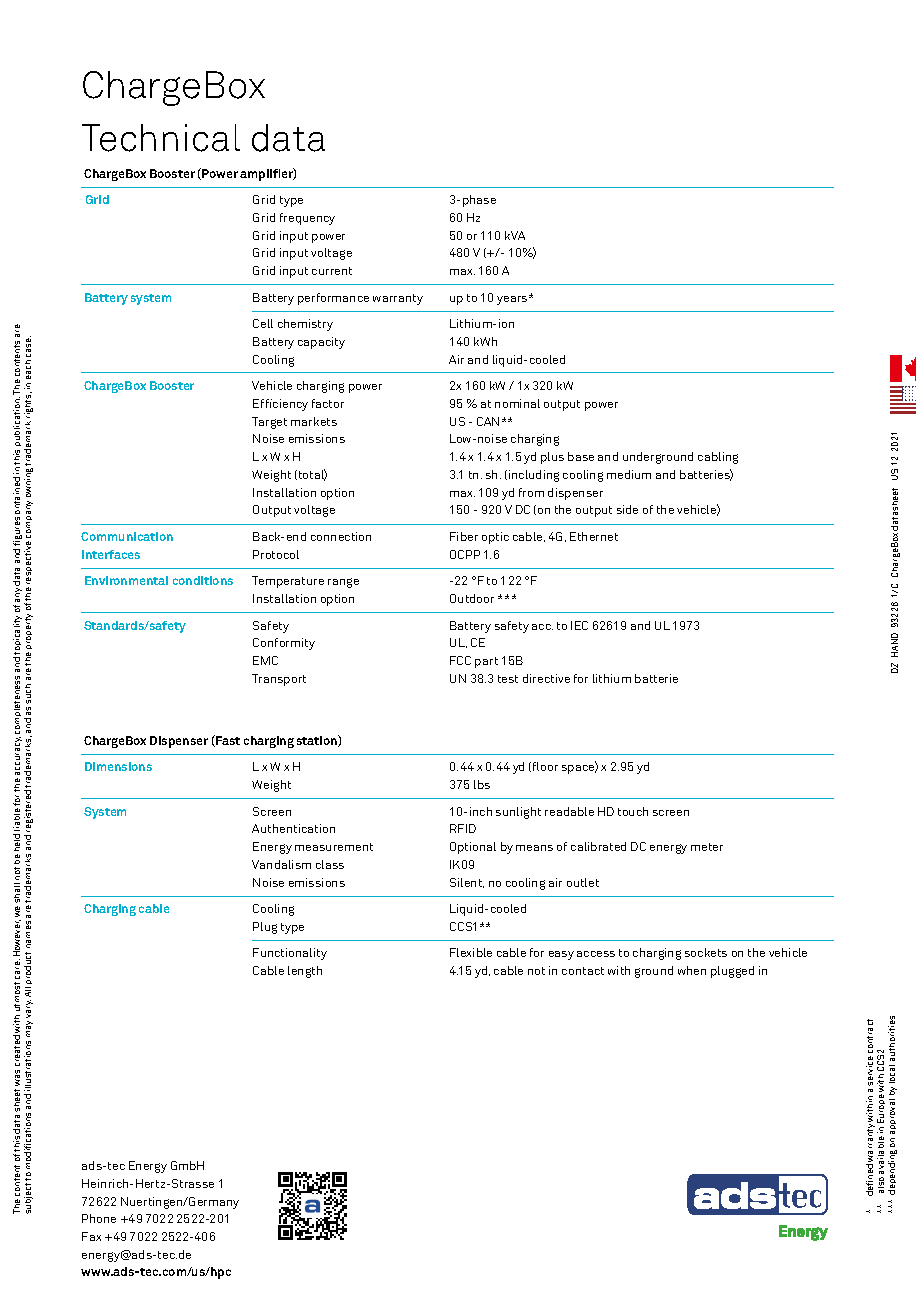 This page has height=1316, width=916. I want to click on Technical, so click(161, 138).
